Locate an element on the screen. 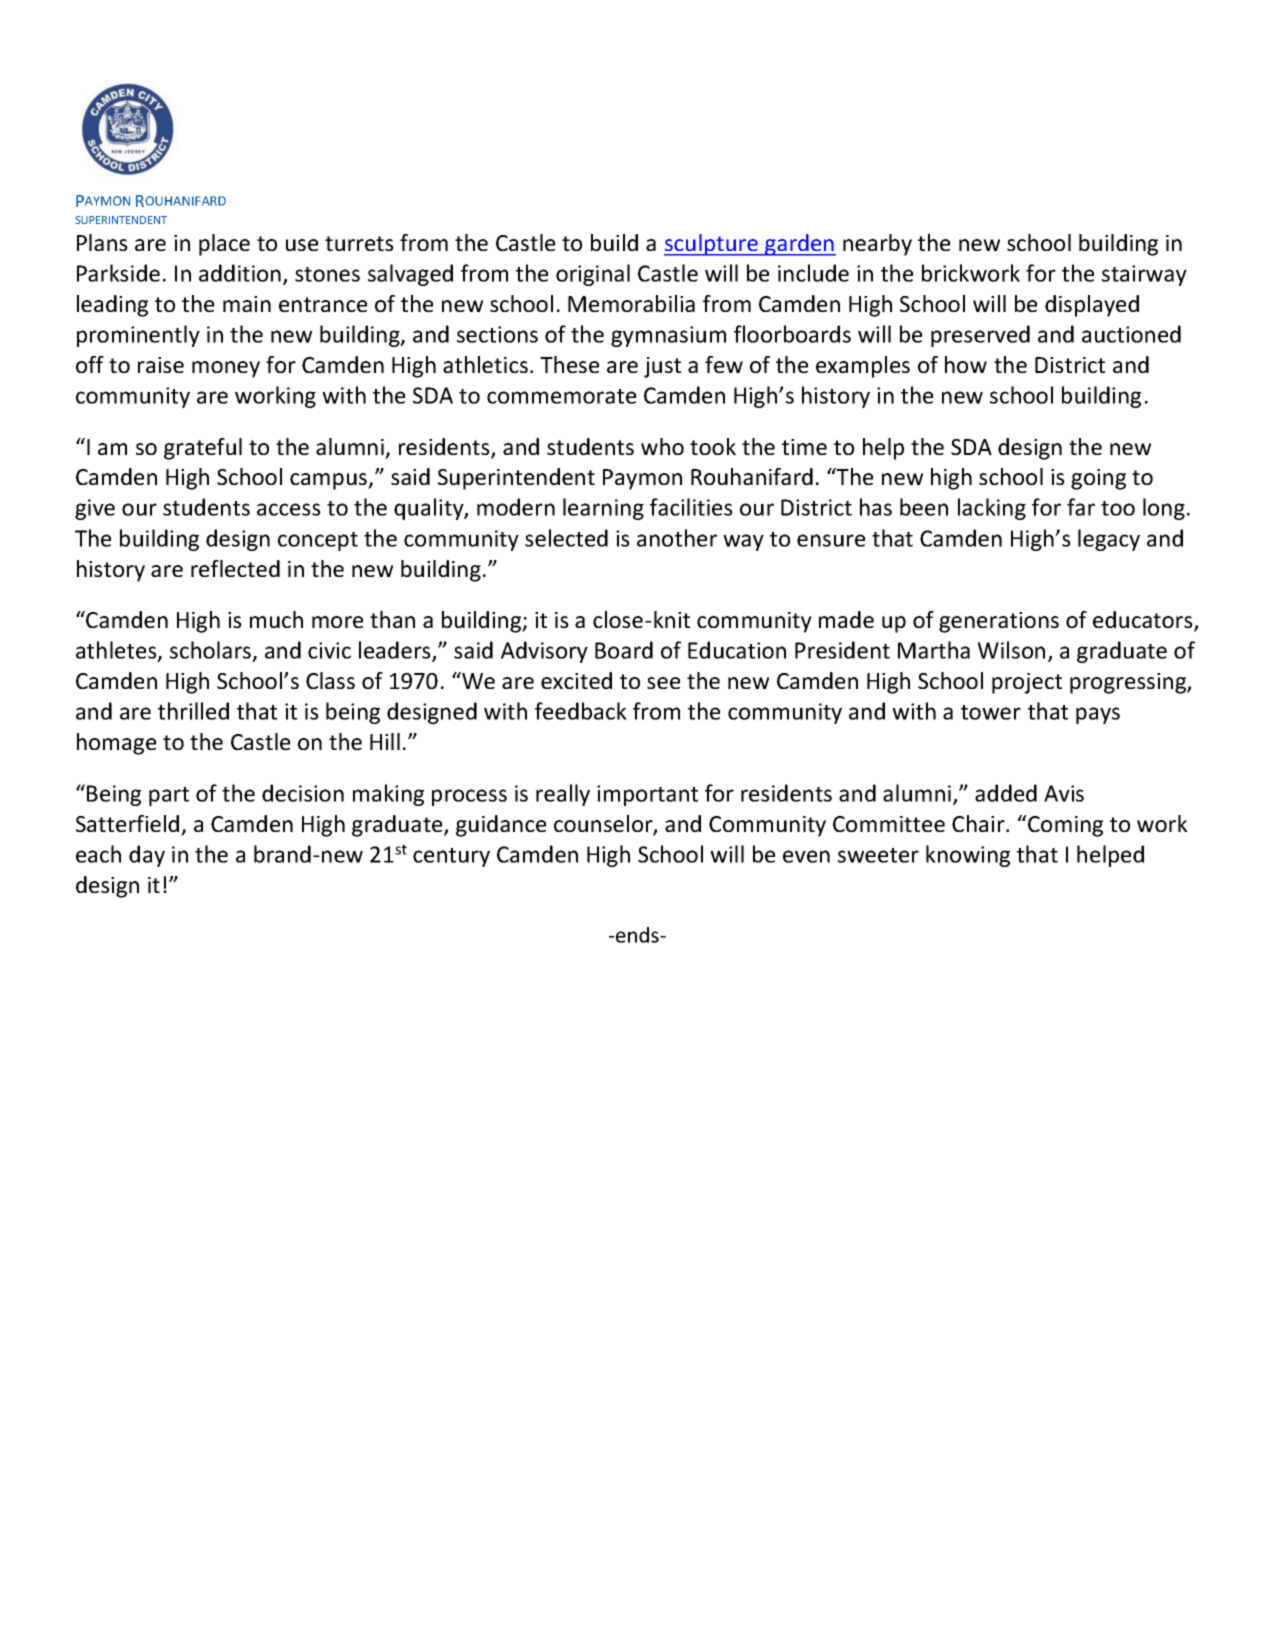 Image resolution: width=1275 pixels, height=1649 pixels. day is located at coordinates (147, 856).
